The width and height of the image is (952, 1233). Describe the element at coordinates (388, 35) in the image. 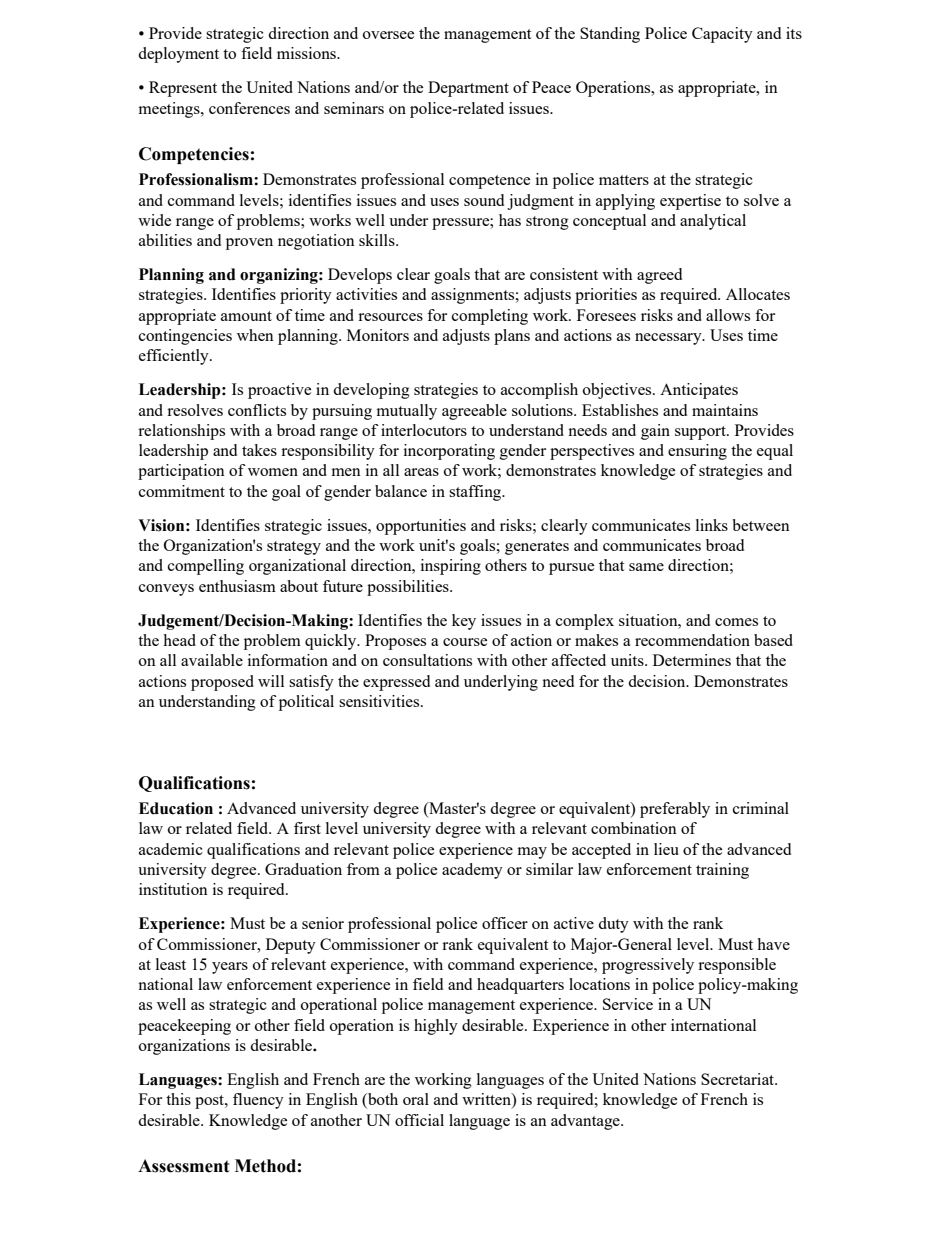

I see `oversee` at that location.
